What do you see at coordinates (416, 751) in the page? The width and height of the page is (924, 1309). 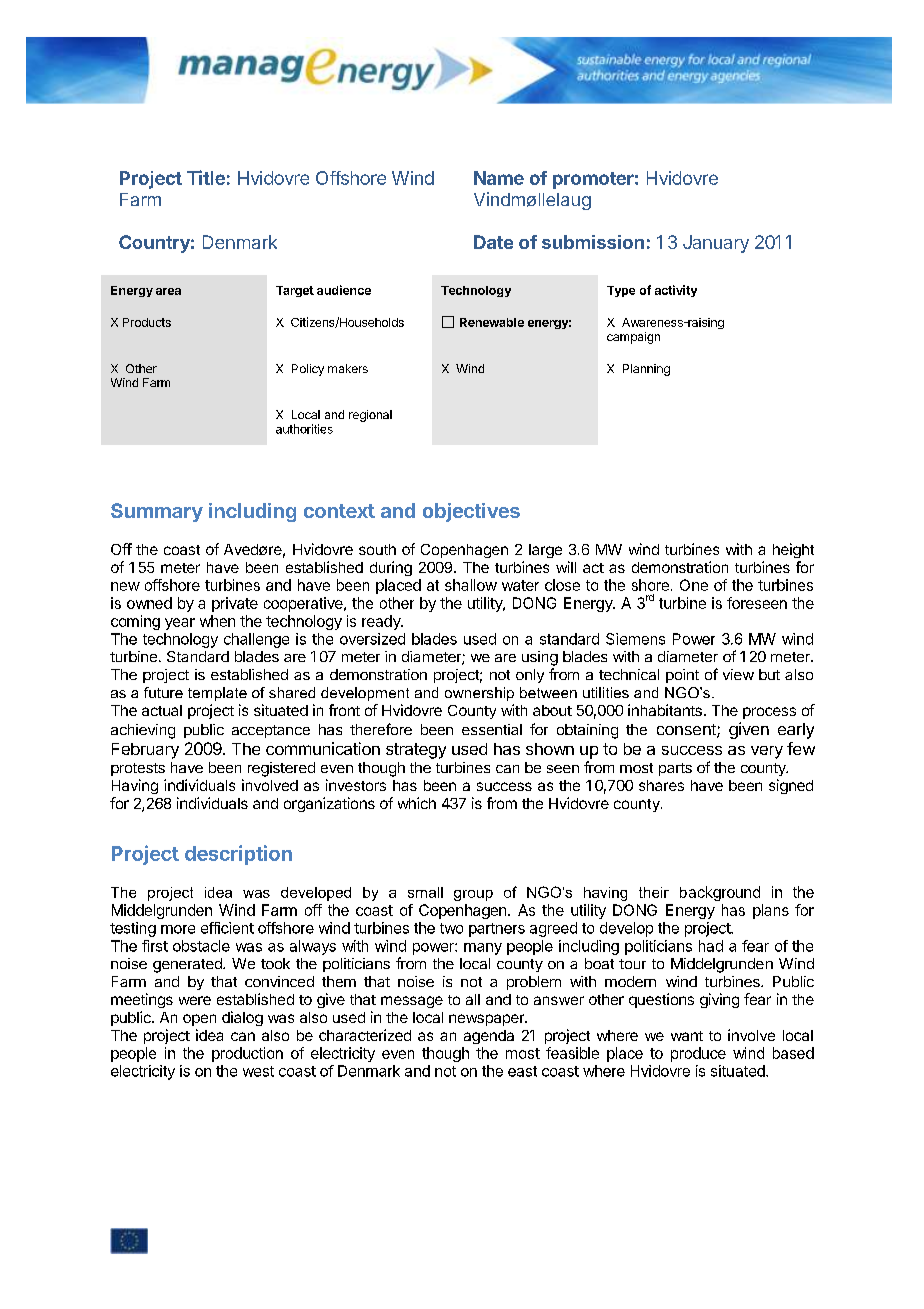 I see `strategy` at bounding box center [416, 751].
